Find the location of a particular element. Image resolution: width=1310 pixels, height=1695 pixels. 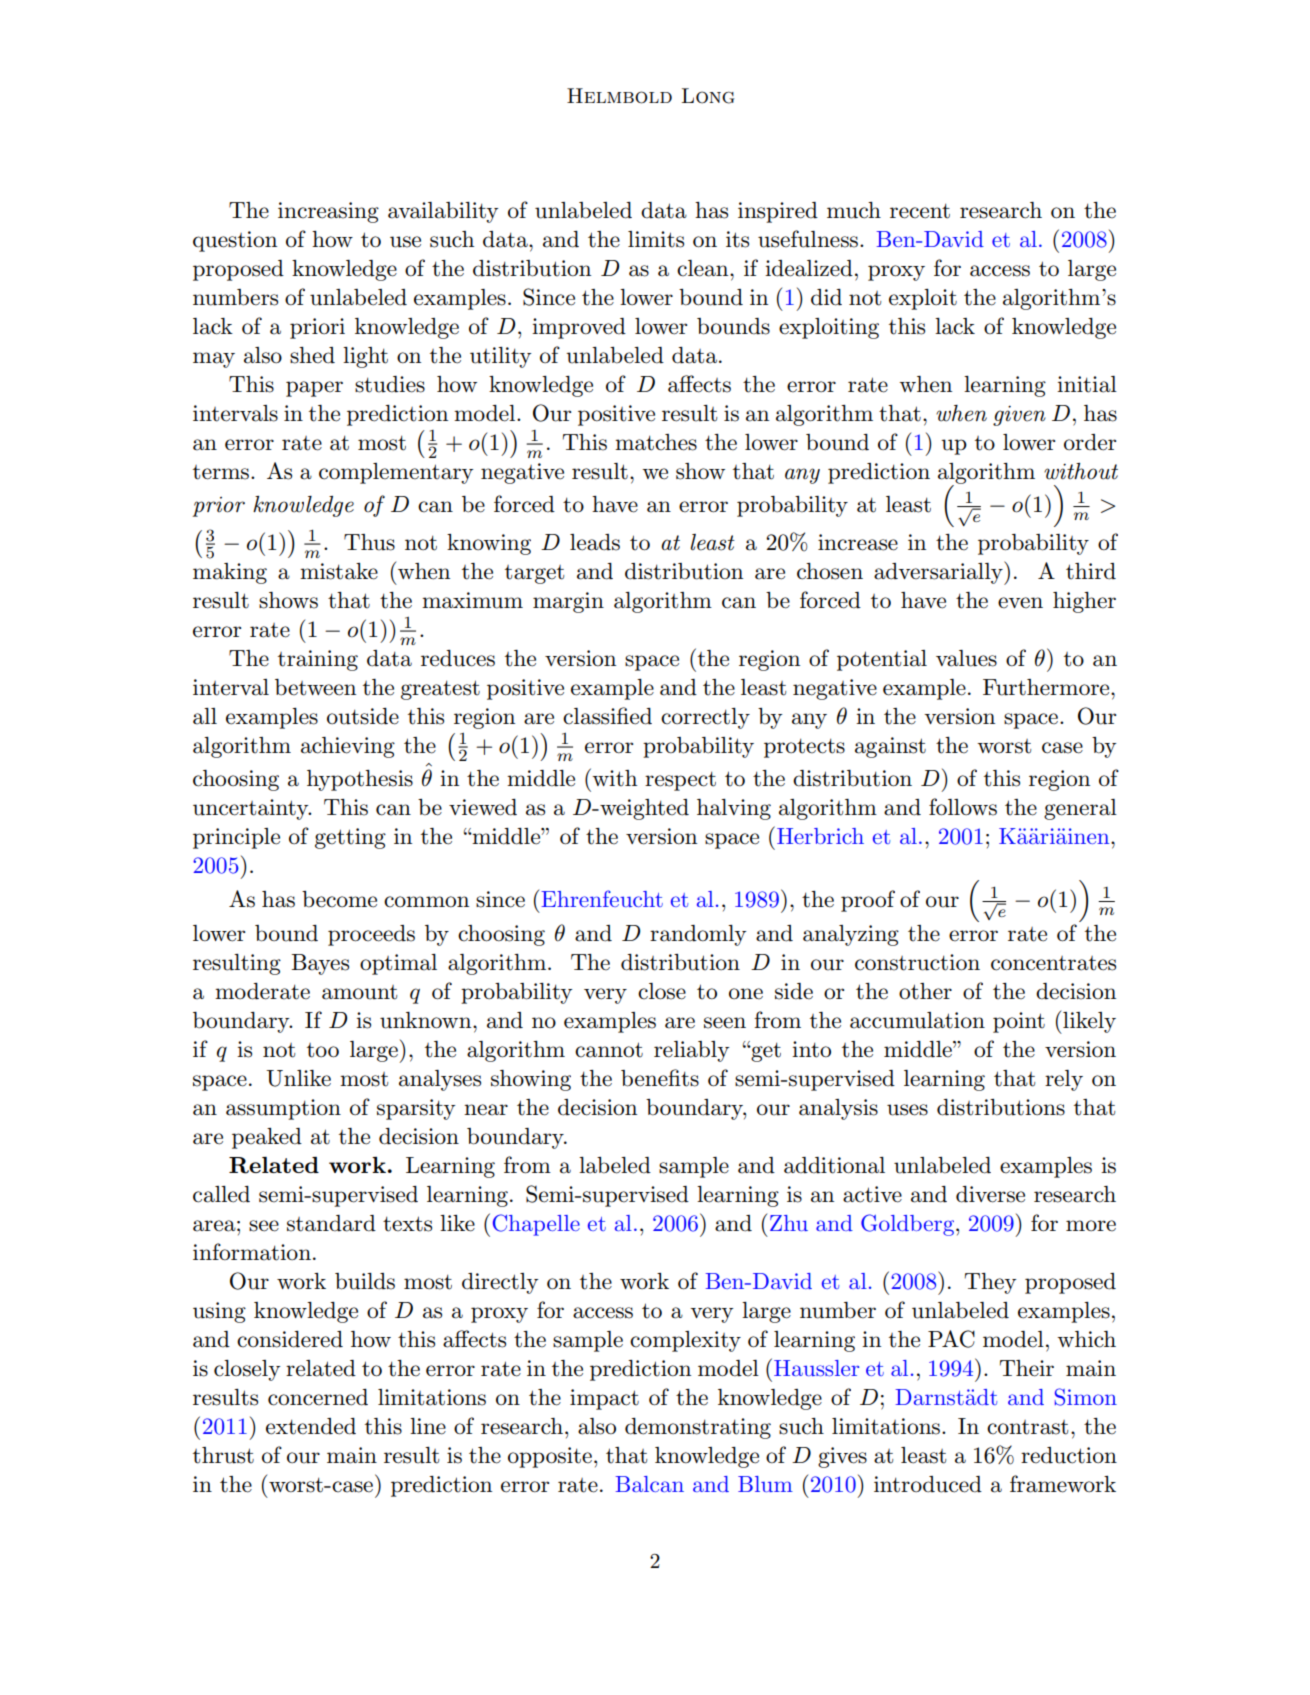

point is located at coordinates (1019, 1022).
